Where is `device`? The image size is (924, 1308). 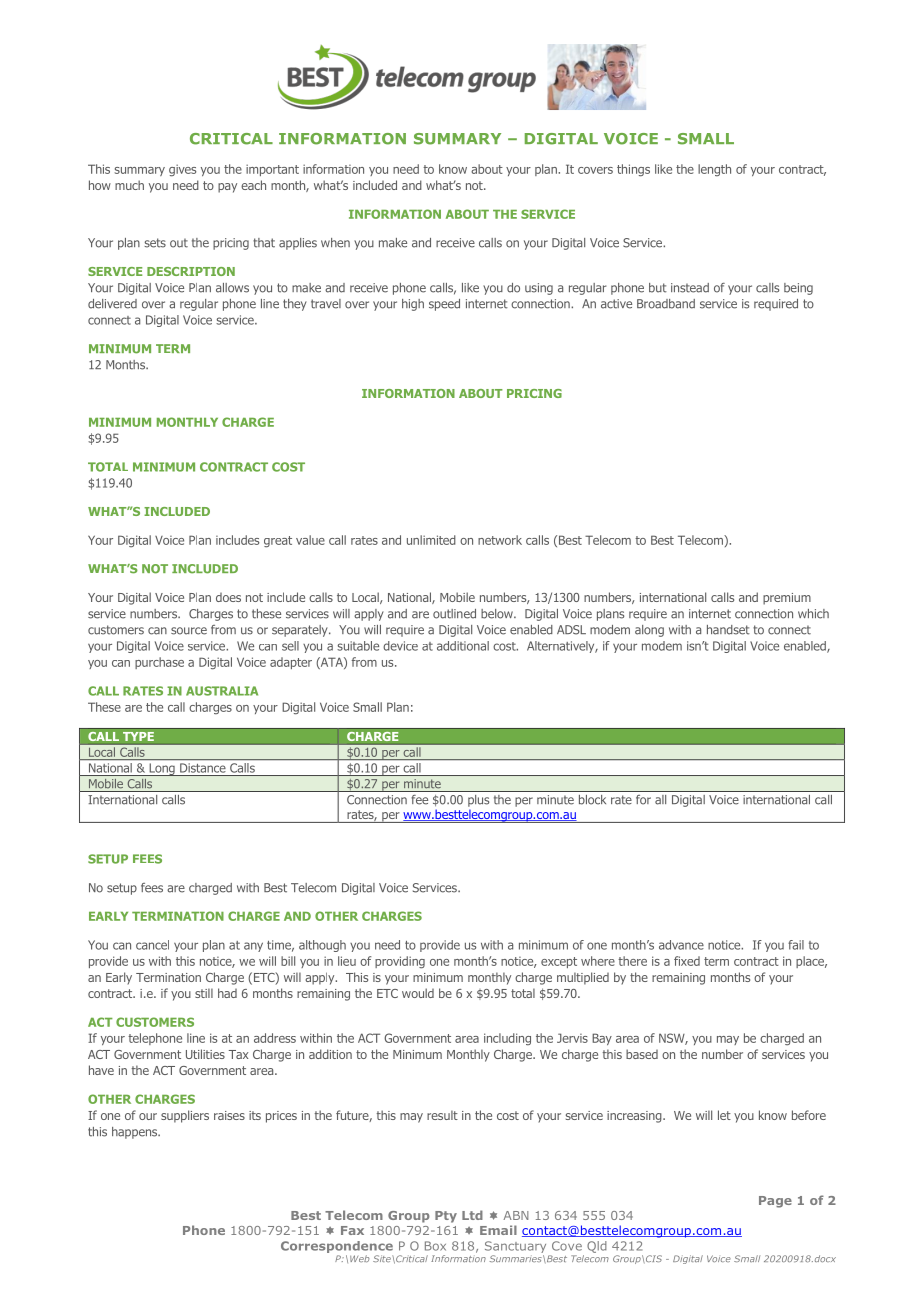
device is located at coordinates (400, 646).
